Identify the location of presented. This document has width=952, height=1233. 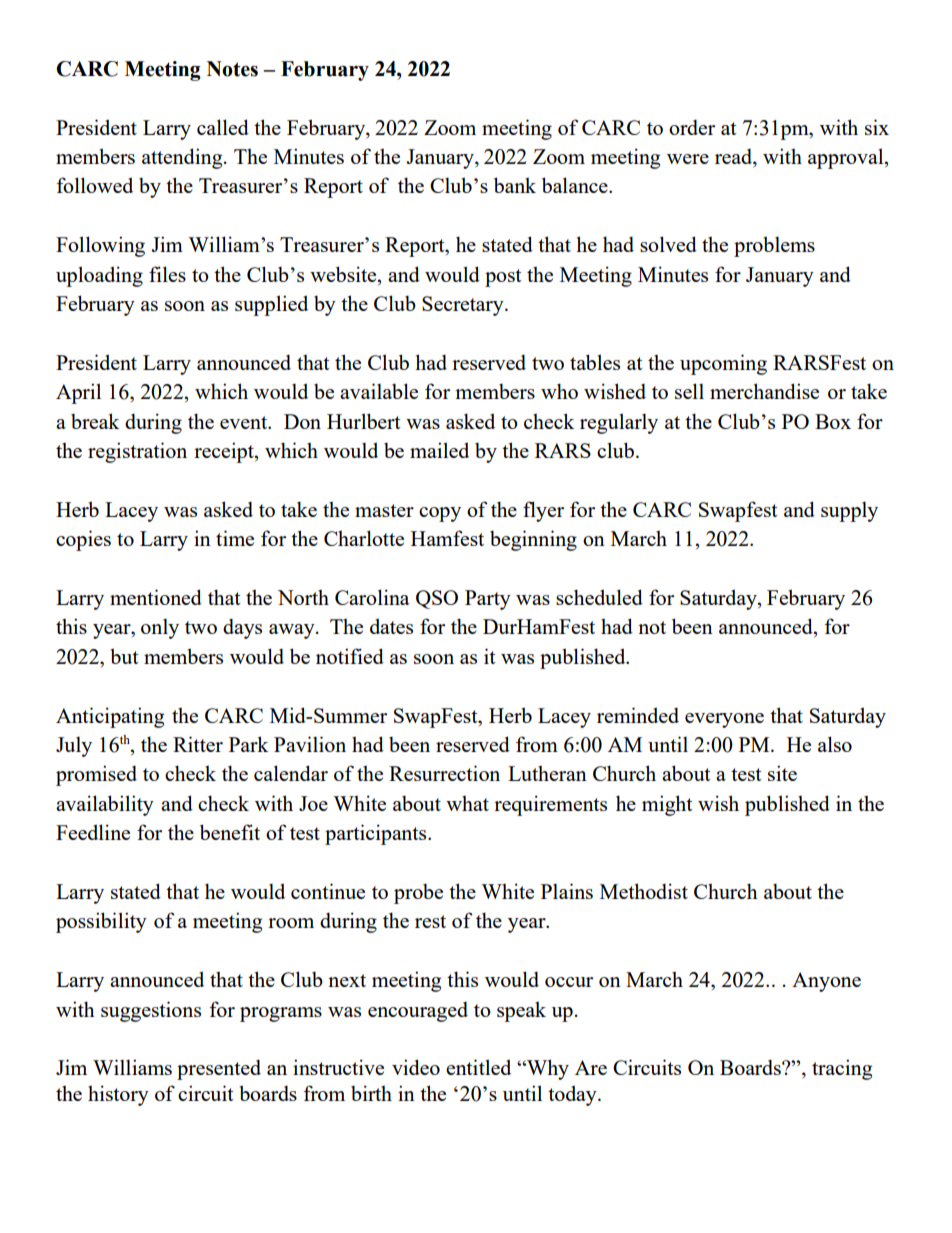
(219, 1069).
